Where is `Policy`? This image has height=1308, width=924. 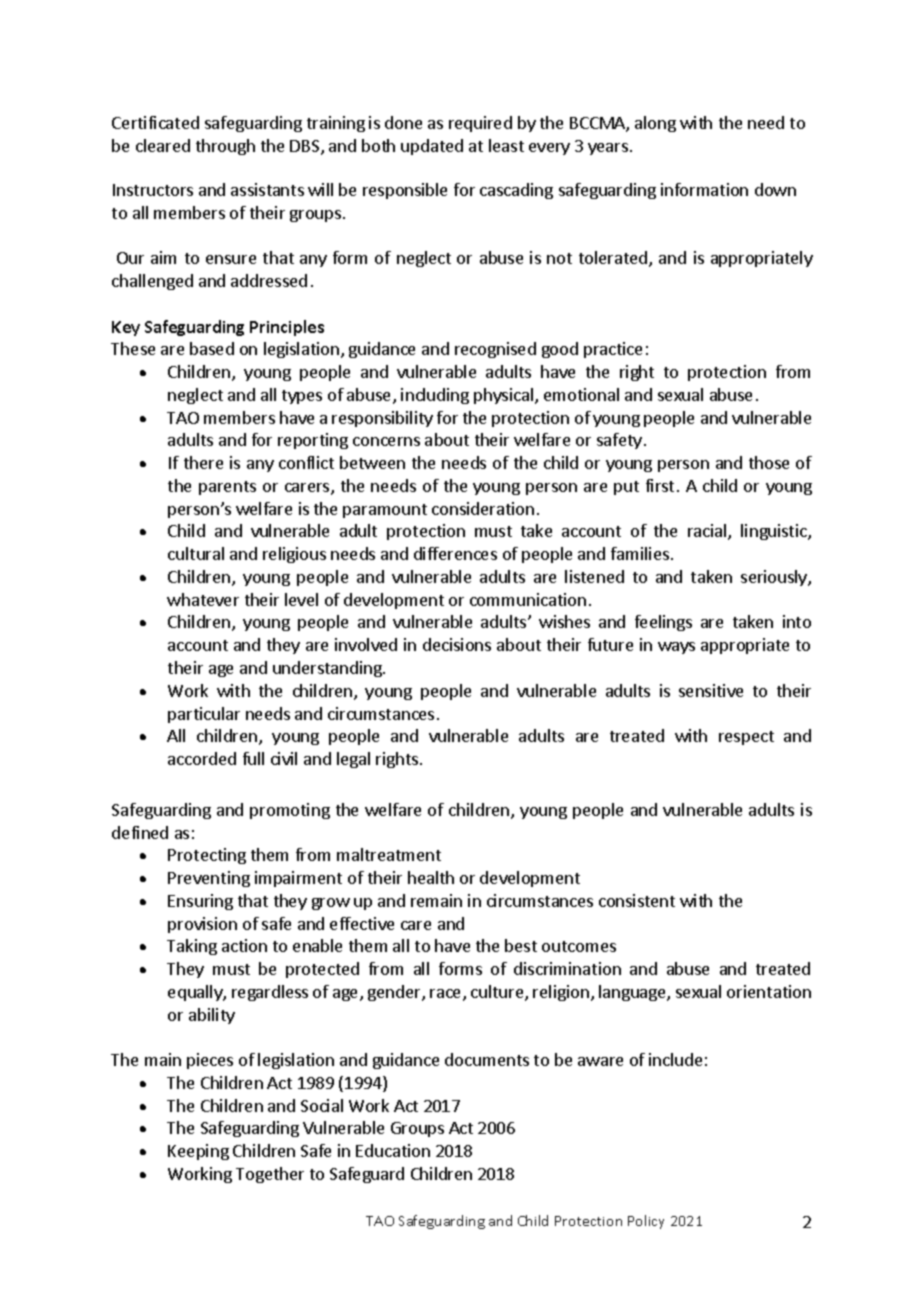 Policy is located at coordinates (646, 1222).
